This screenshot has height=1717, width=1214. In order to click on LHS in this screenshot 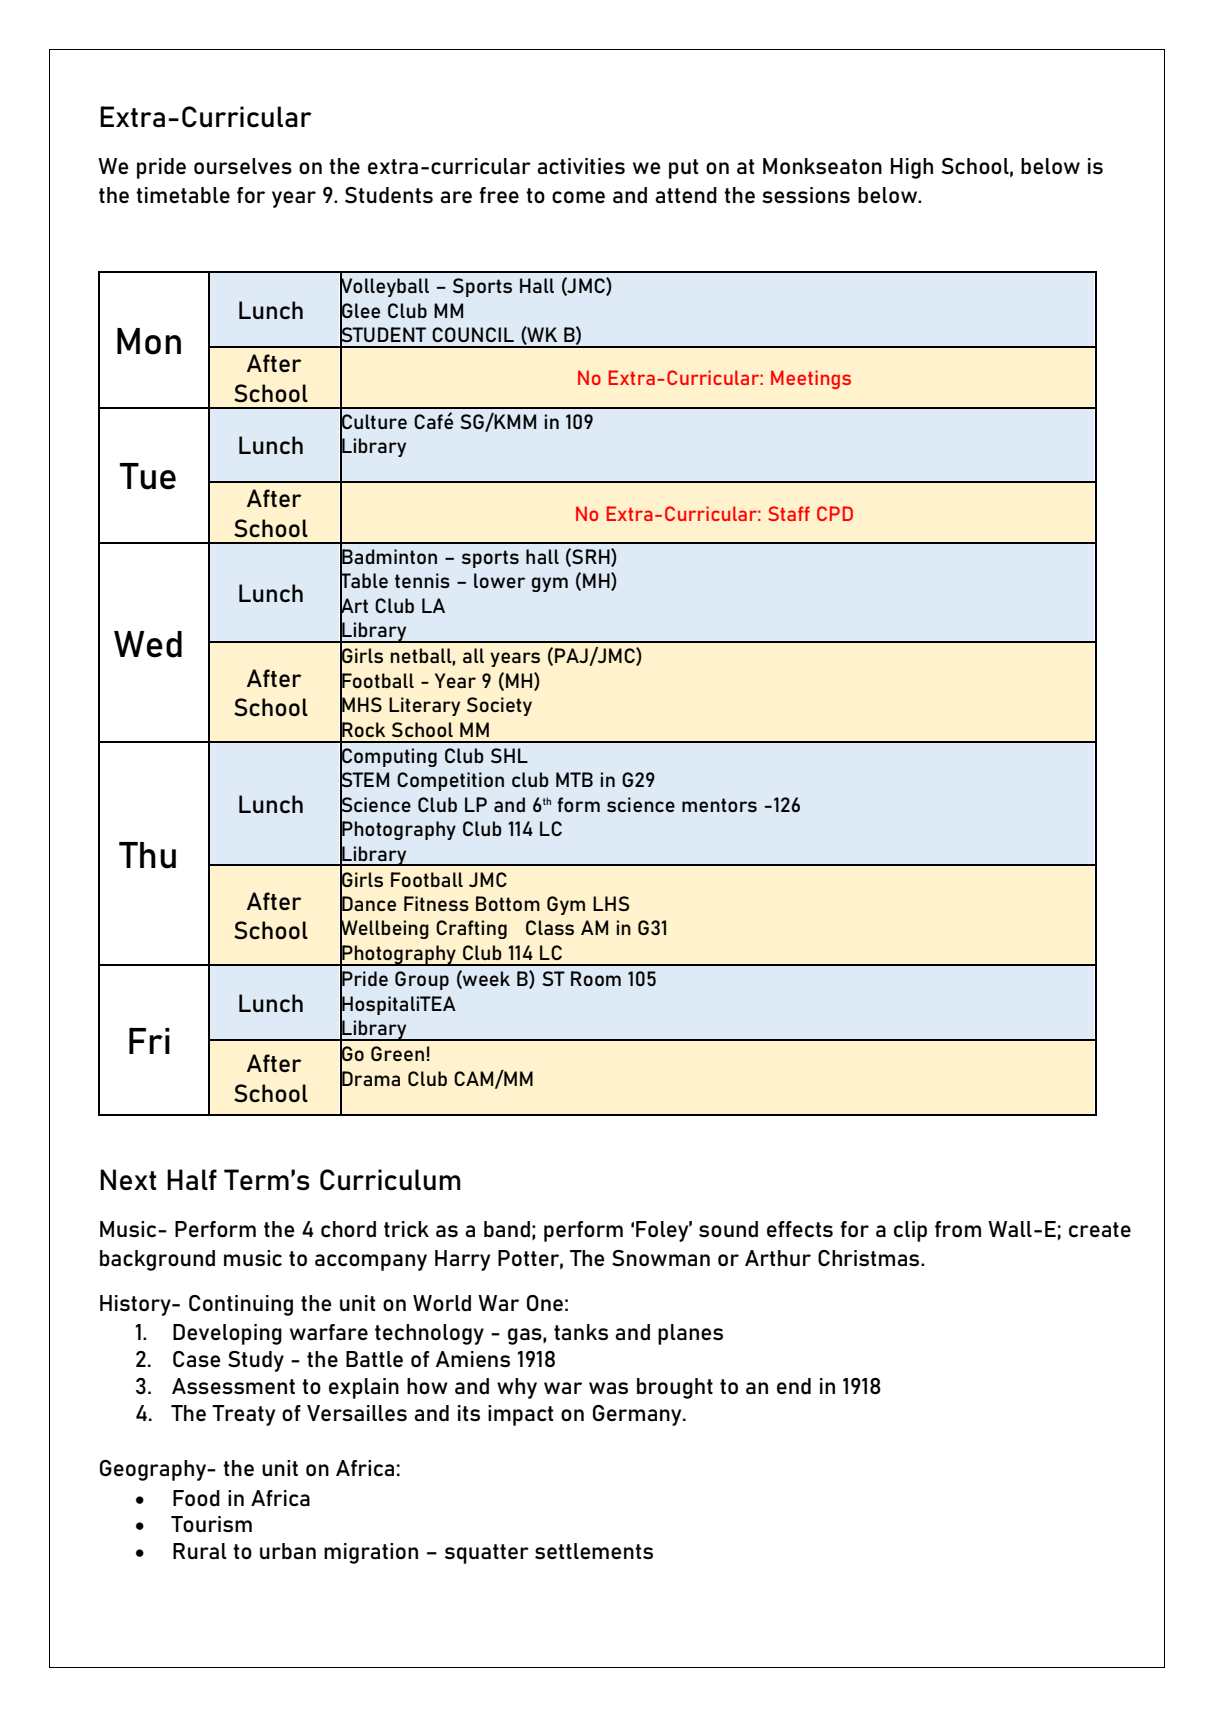, I will do `click(611, 903)`.
